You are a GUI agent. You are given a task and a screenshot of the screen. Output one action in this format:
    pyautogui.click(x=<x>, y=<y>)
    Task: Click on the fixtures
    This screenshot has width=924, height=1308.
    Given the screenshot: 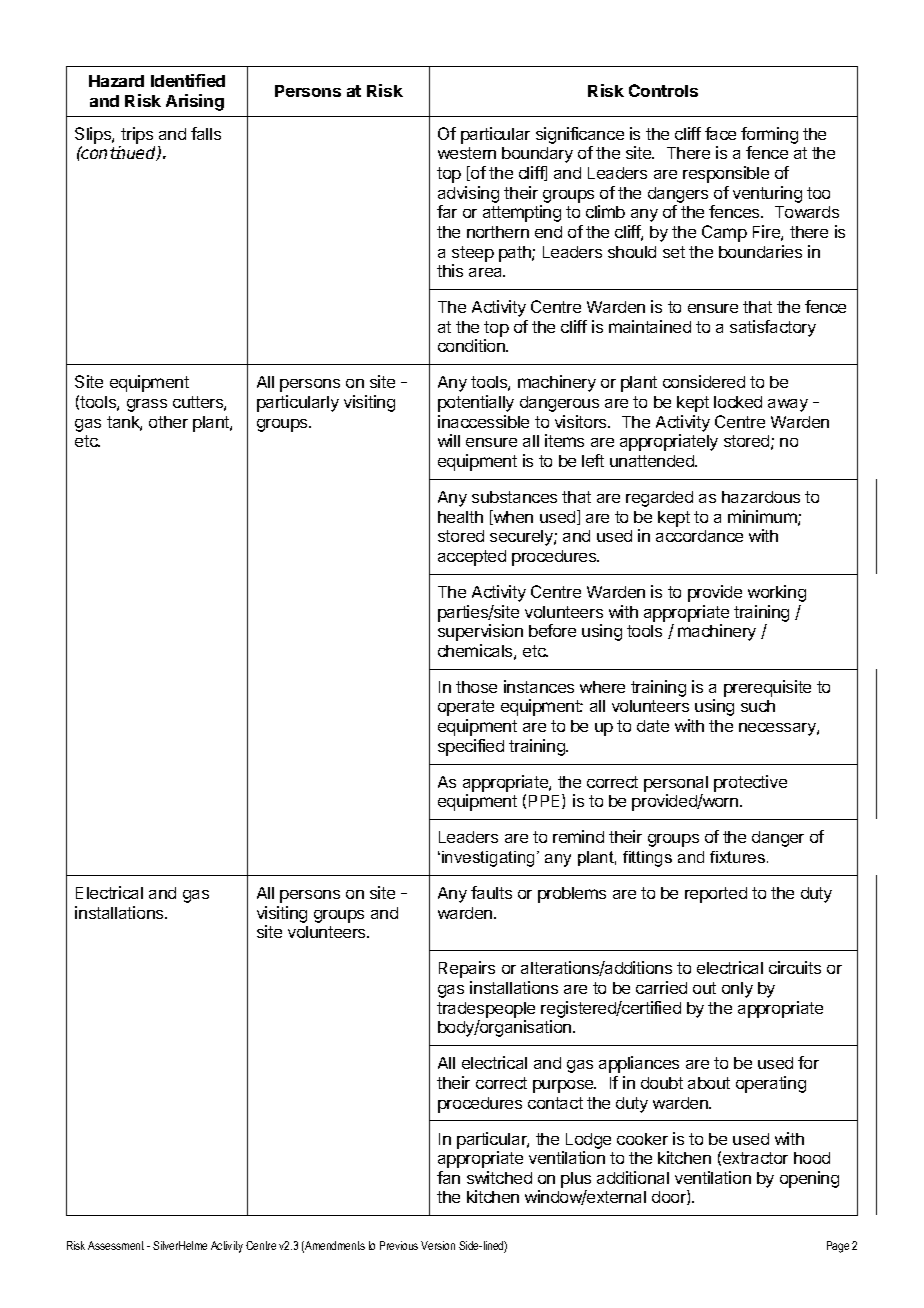 What is the action you would take?
    pyautogui.click(x=739, y=857)
